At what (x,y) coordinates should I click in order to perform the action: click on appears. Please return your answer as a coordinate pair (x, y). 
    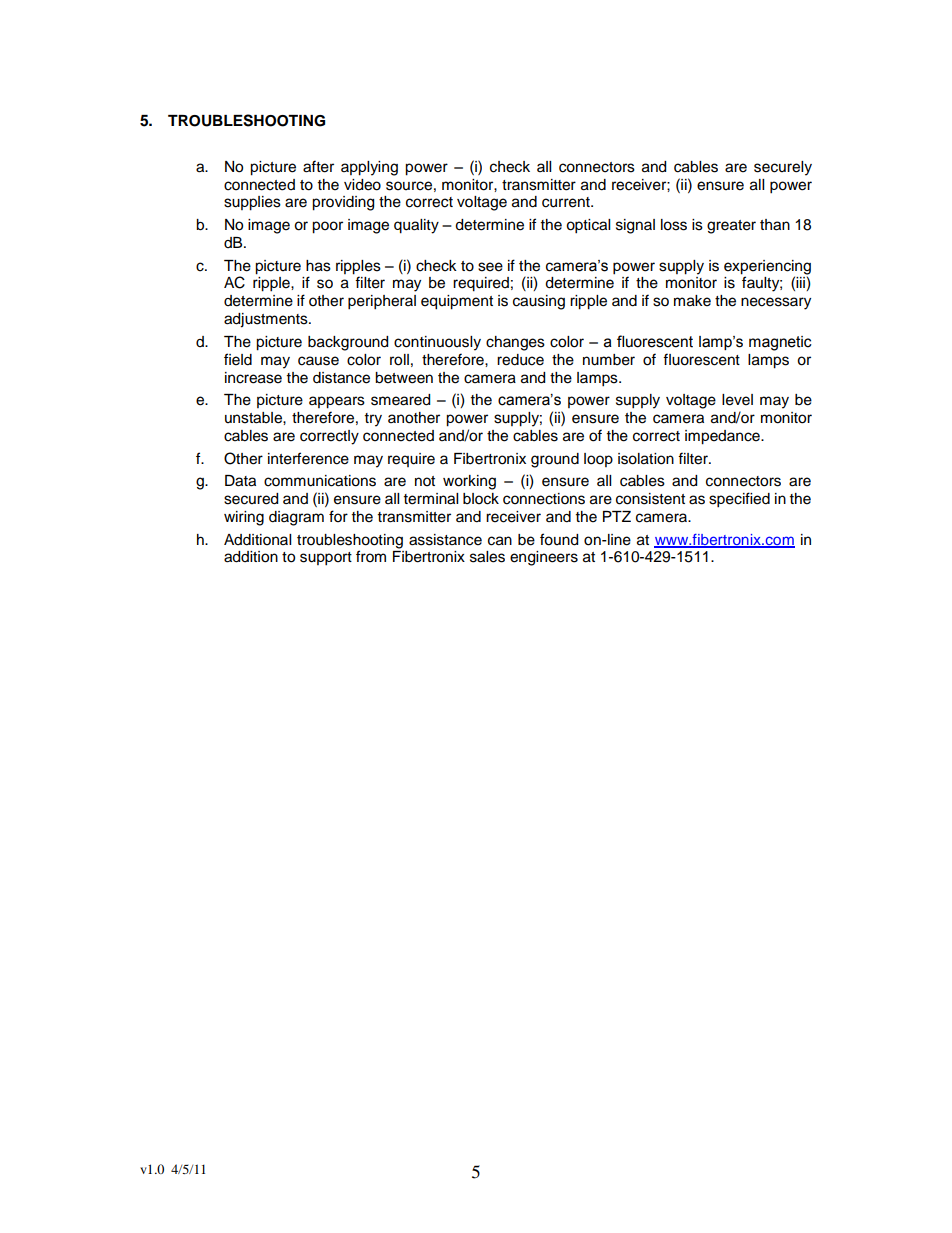
    Looking at the image, I should click on (337, 402).
